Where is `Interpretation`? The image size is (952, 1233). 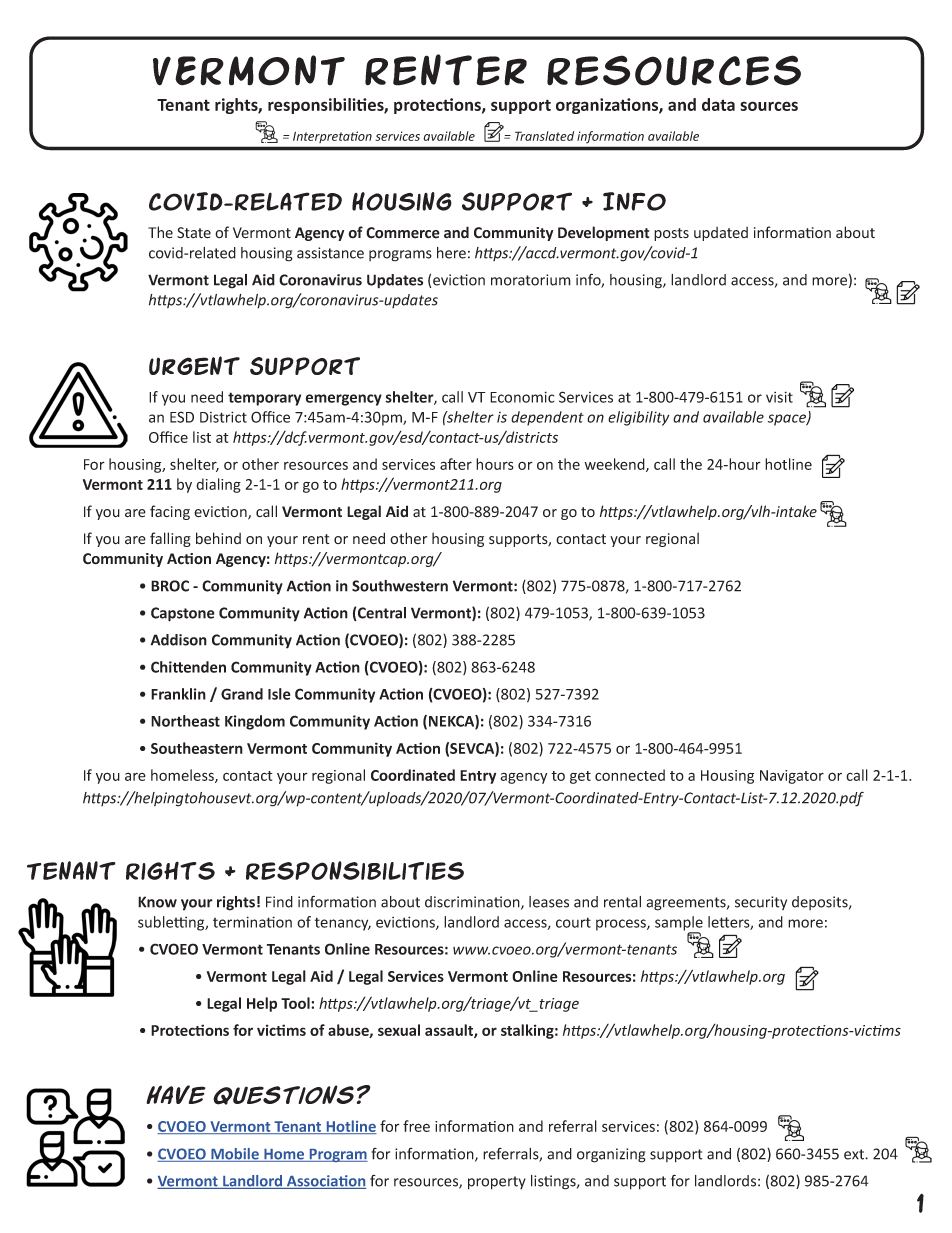 Interpretation is located at coordinates (332, 137).
